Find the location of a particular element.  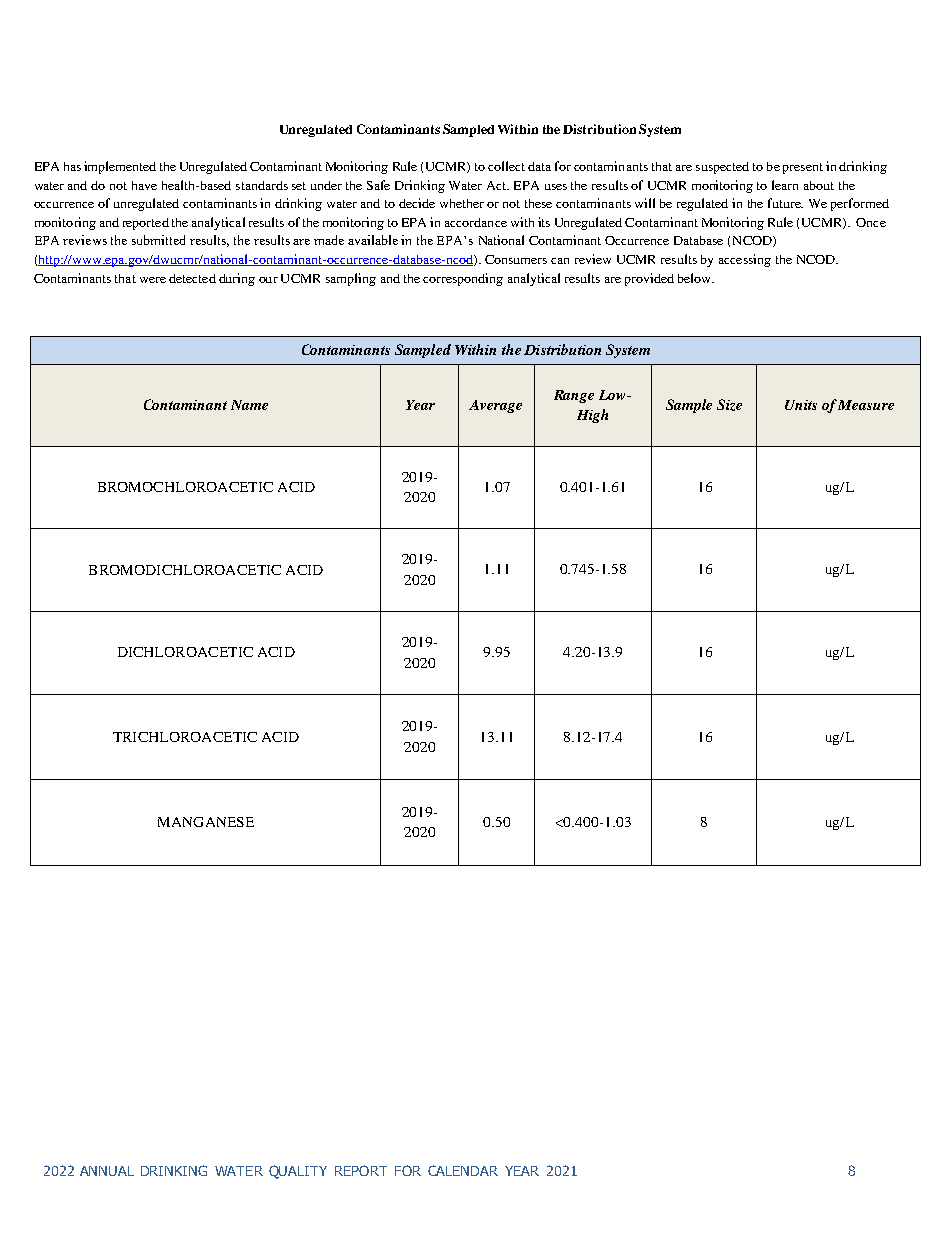

Act is located at coordinates (498, 185).
